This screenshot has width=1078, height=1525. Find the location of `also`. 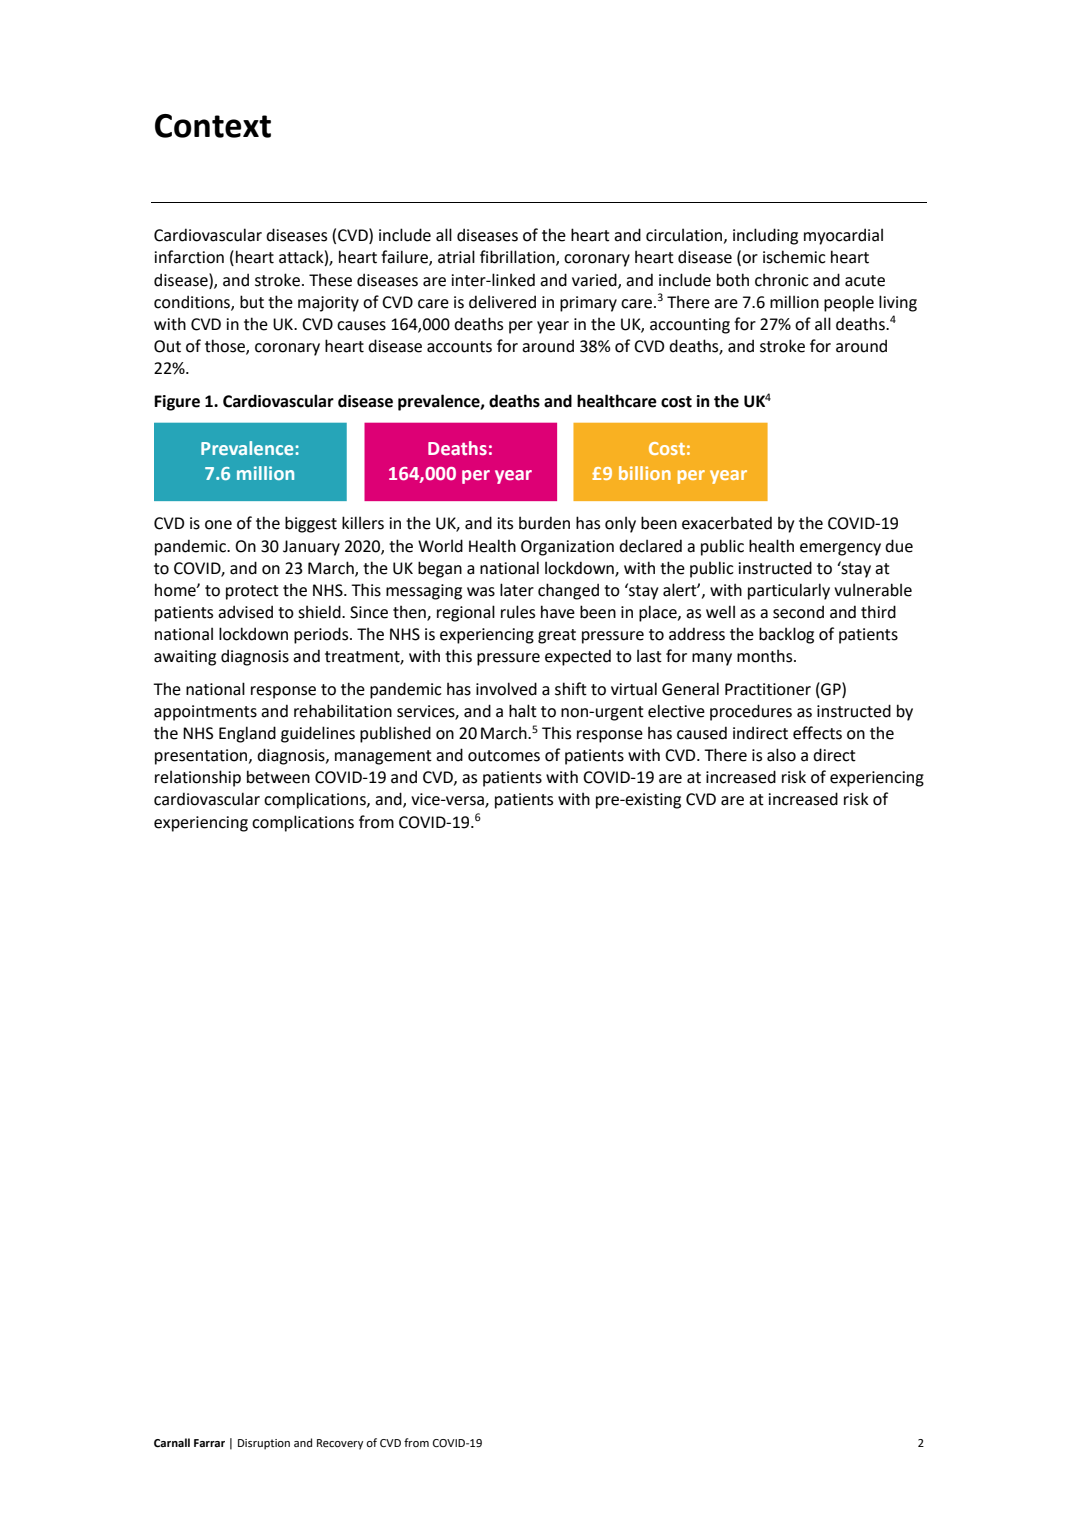

also is located at coordinates (781, 755).
